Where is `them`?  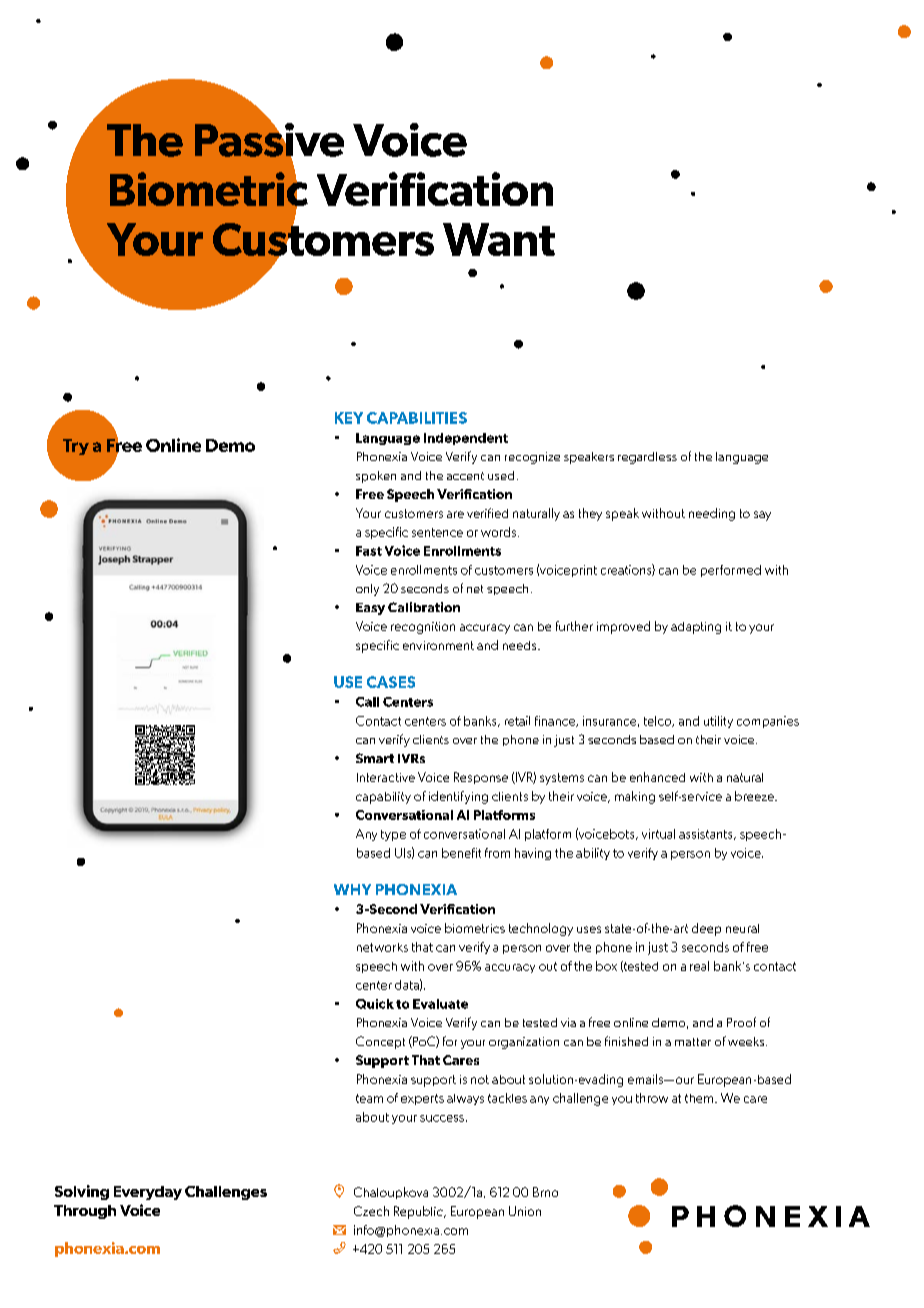
them is located at coordinates (699, 1098).
